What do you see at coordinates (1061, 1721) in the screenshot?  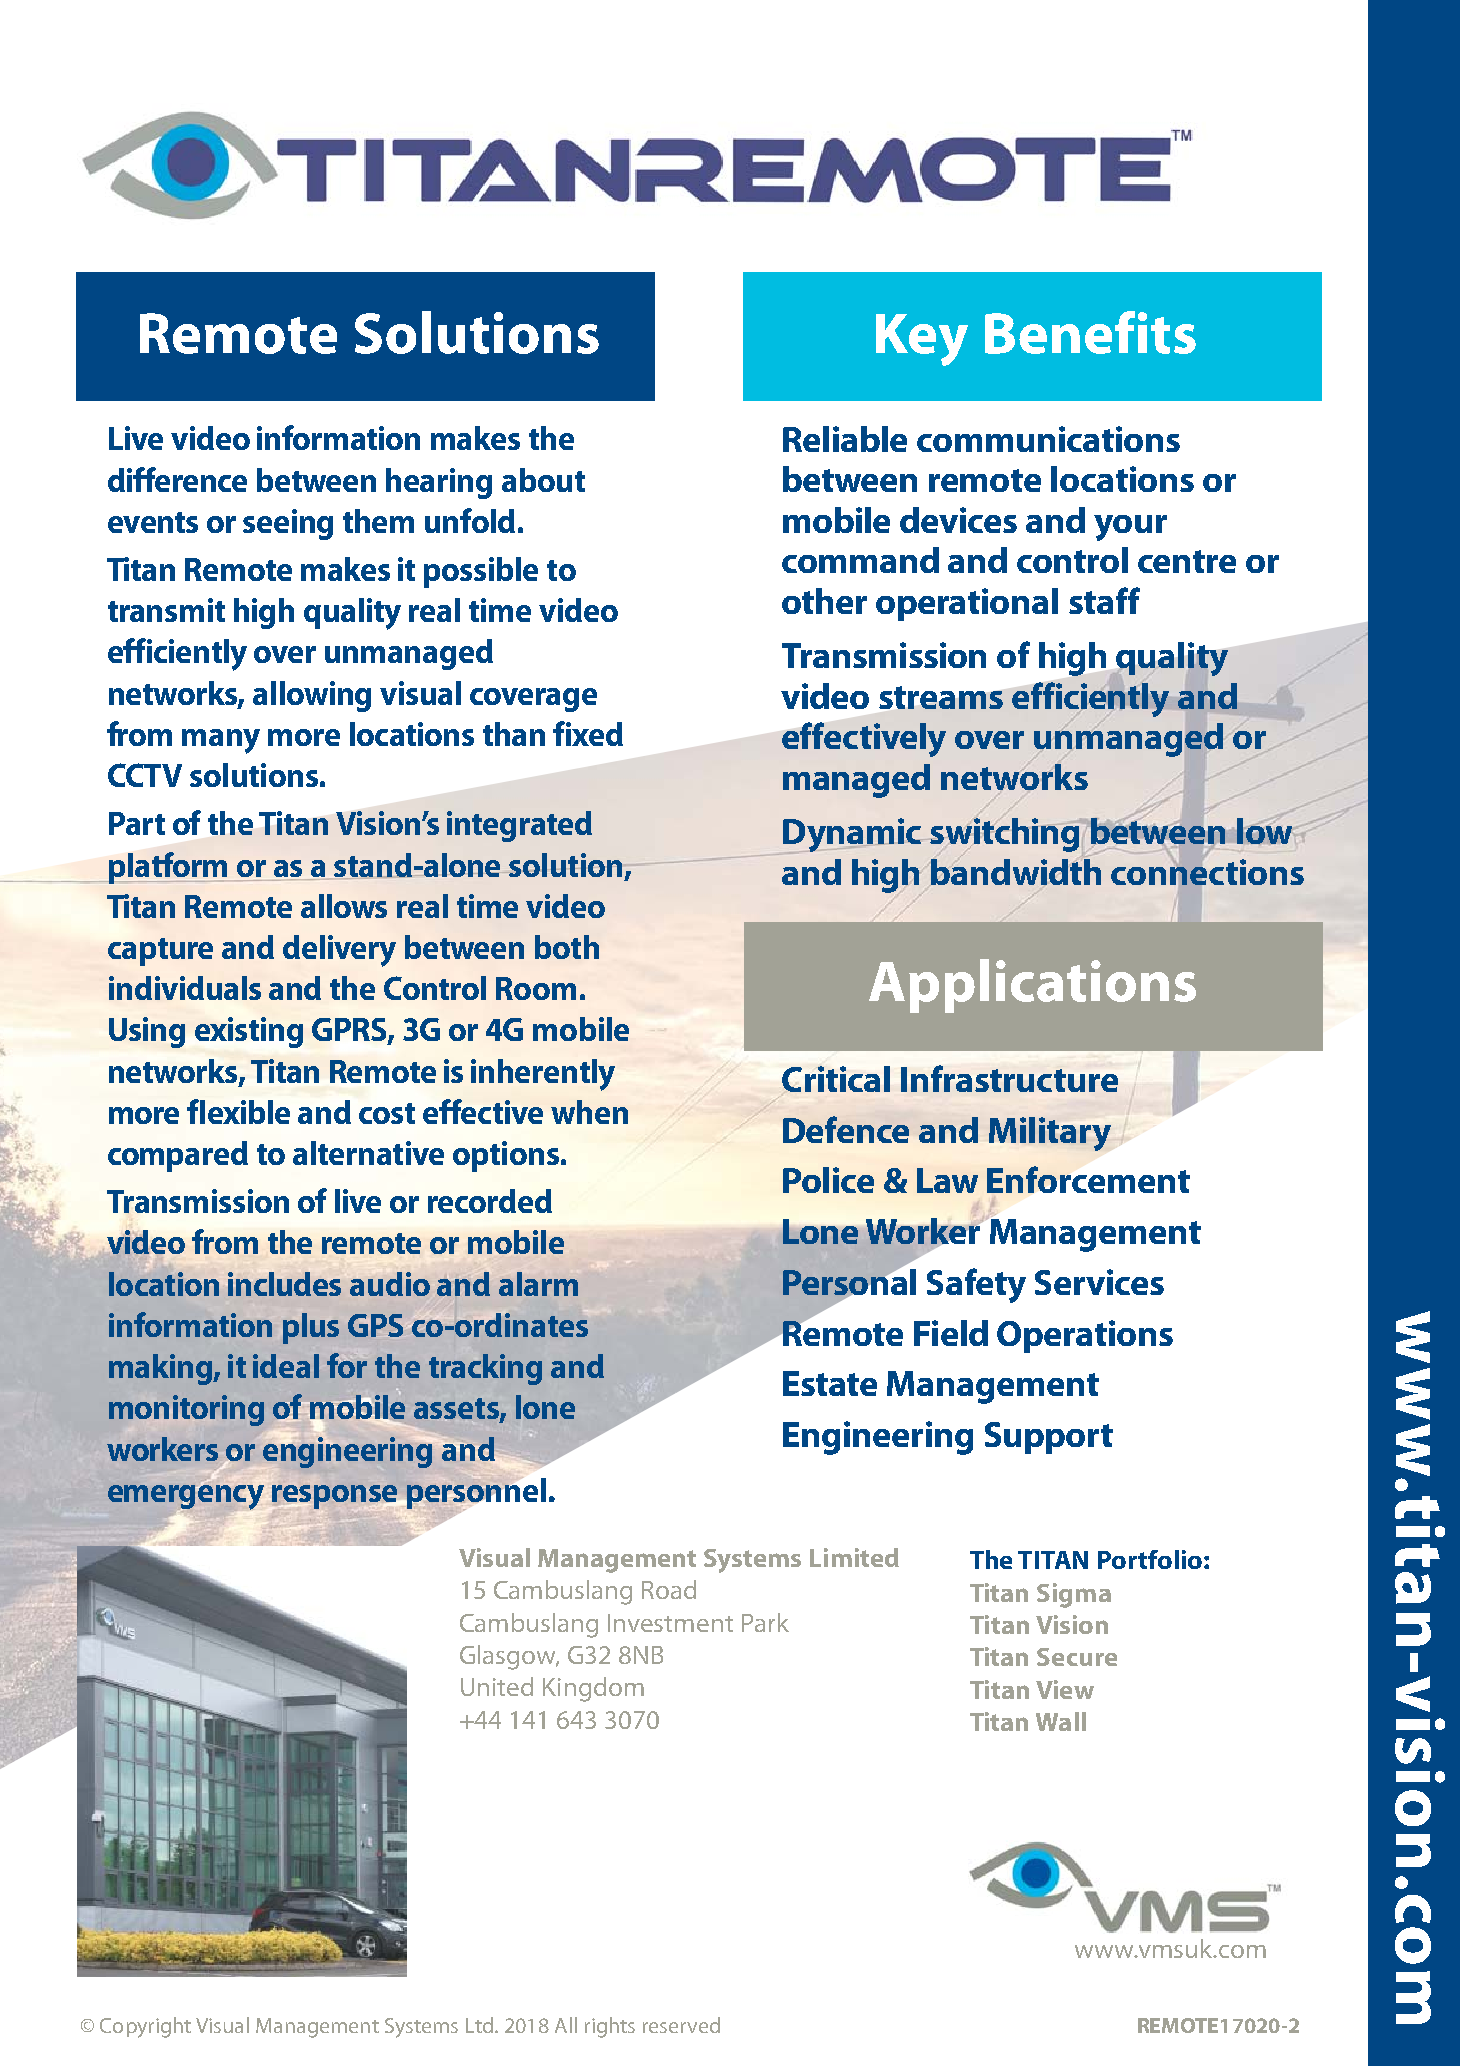 I see `Wall` at bounding box center [1061, 1721].
